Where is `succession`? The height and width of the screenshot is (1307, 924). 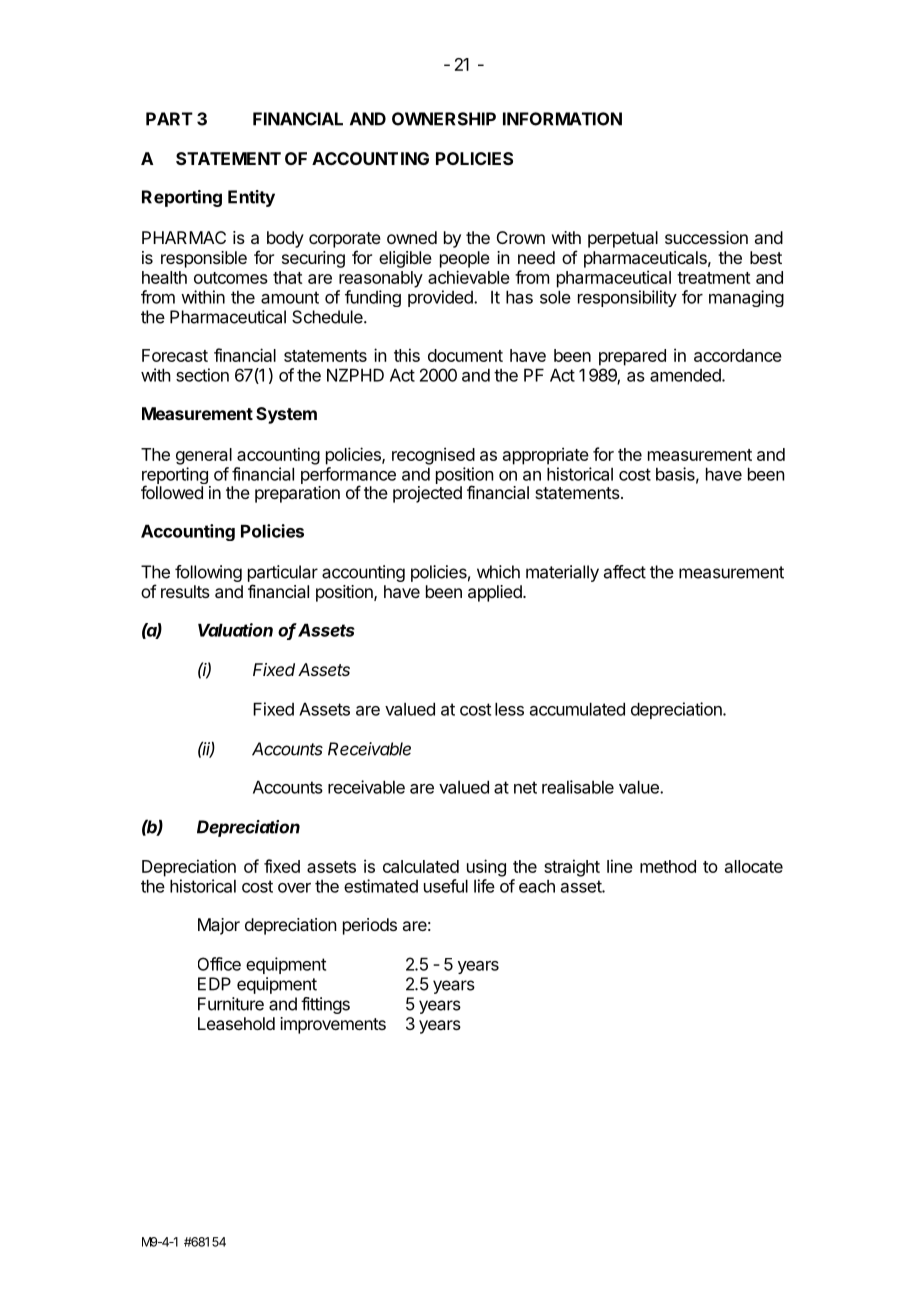 succession is located at coordinates (706, 237).
